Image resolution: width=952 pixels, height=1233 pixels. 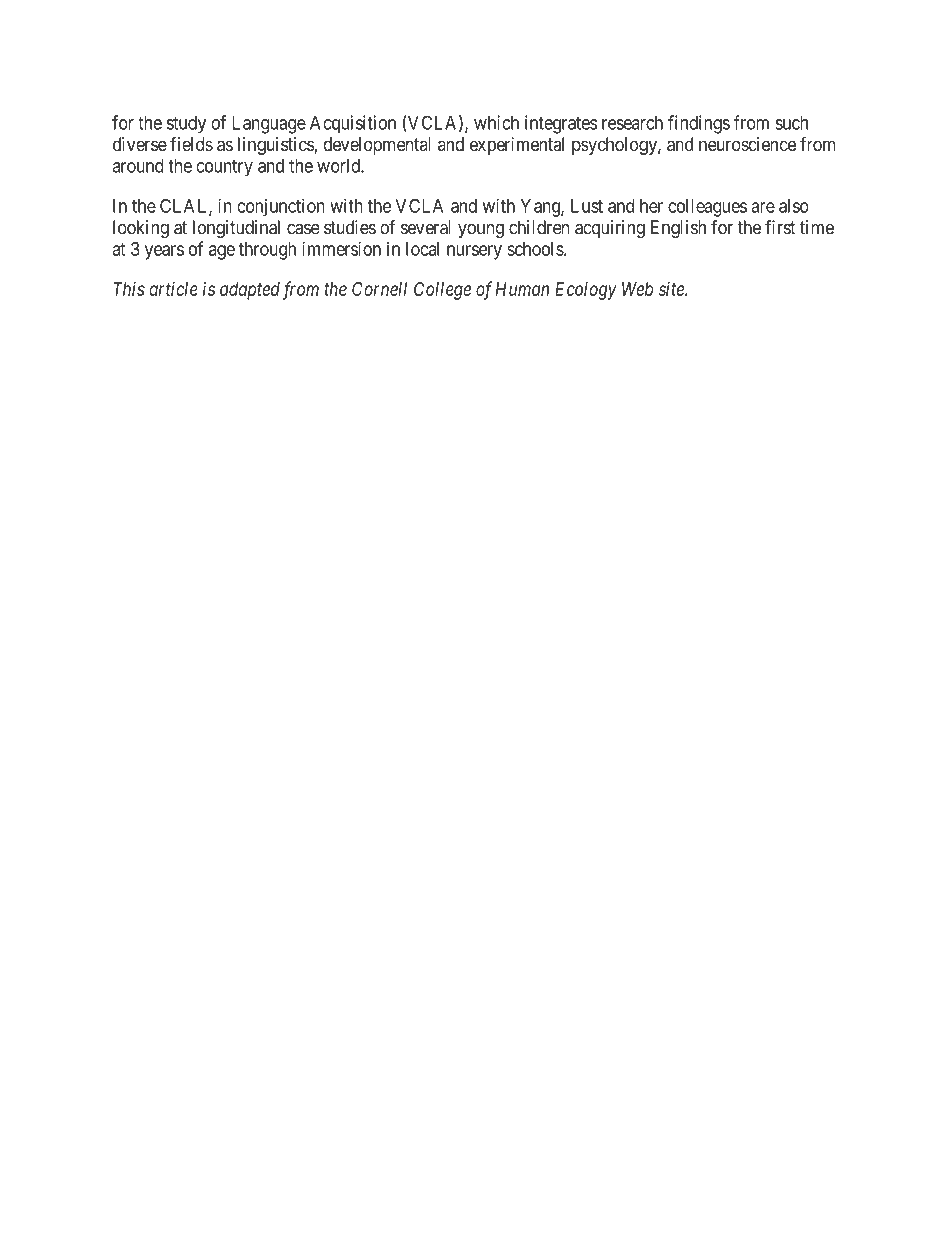 I want to click on findings, so click(x=699, y=124).
